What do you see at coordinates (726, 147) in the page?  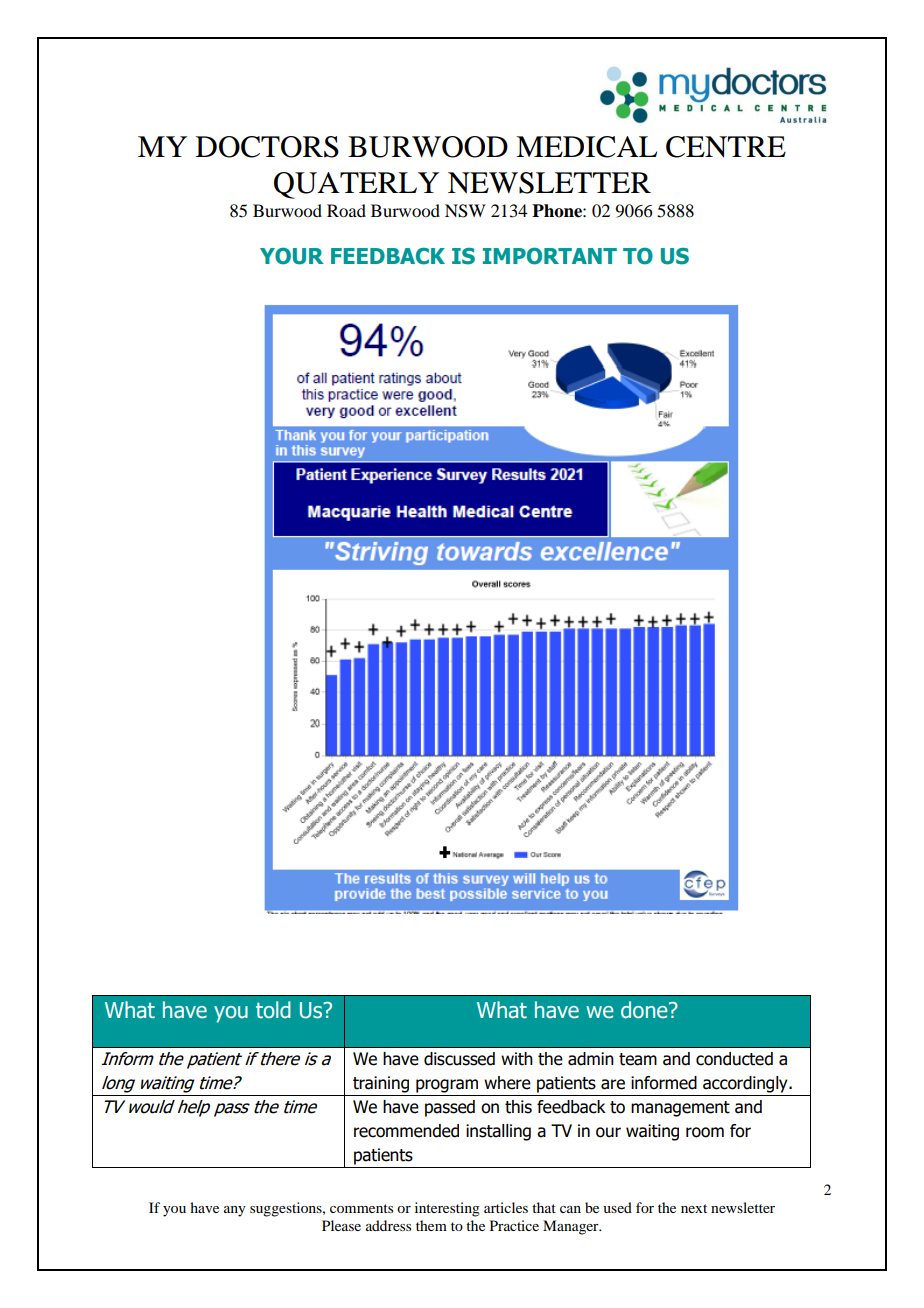 I see `CENTRE` at bounding box center [726, 147].
